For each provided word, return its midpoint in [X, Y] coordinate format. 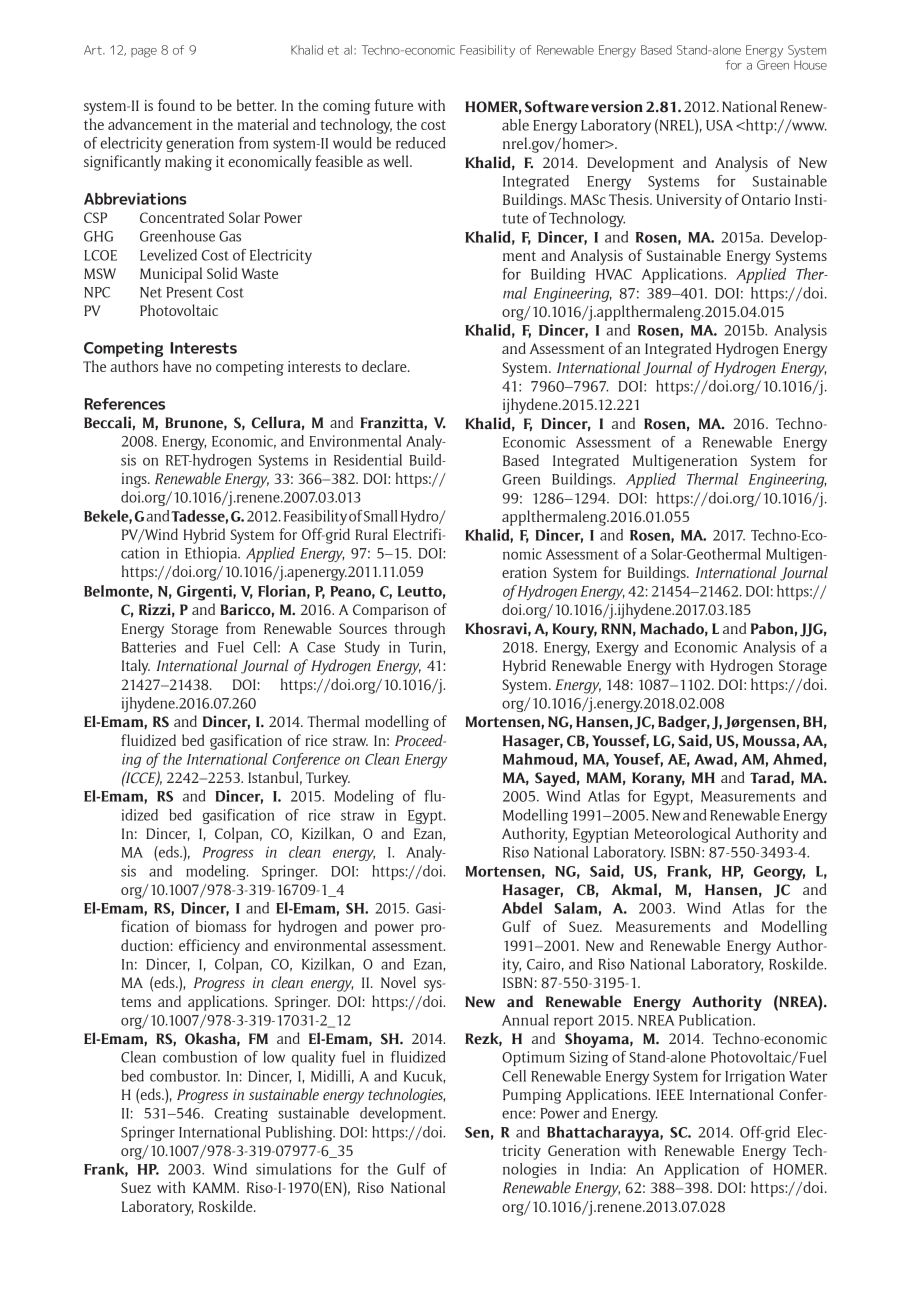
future [393, 105]
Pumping [532, 1096]
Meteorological [682, 835]
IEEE [670, 1094]
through [419, 630]
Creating [241, 1114]
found [176, 105]
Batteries [149, 647]
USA [719, 125]
